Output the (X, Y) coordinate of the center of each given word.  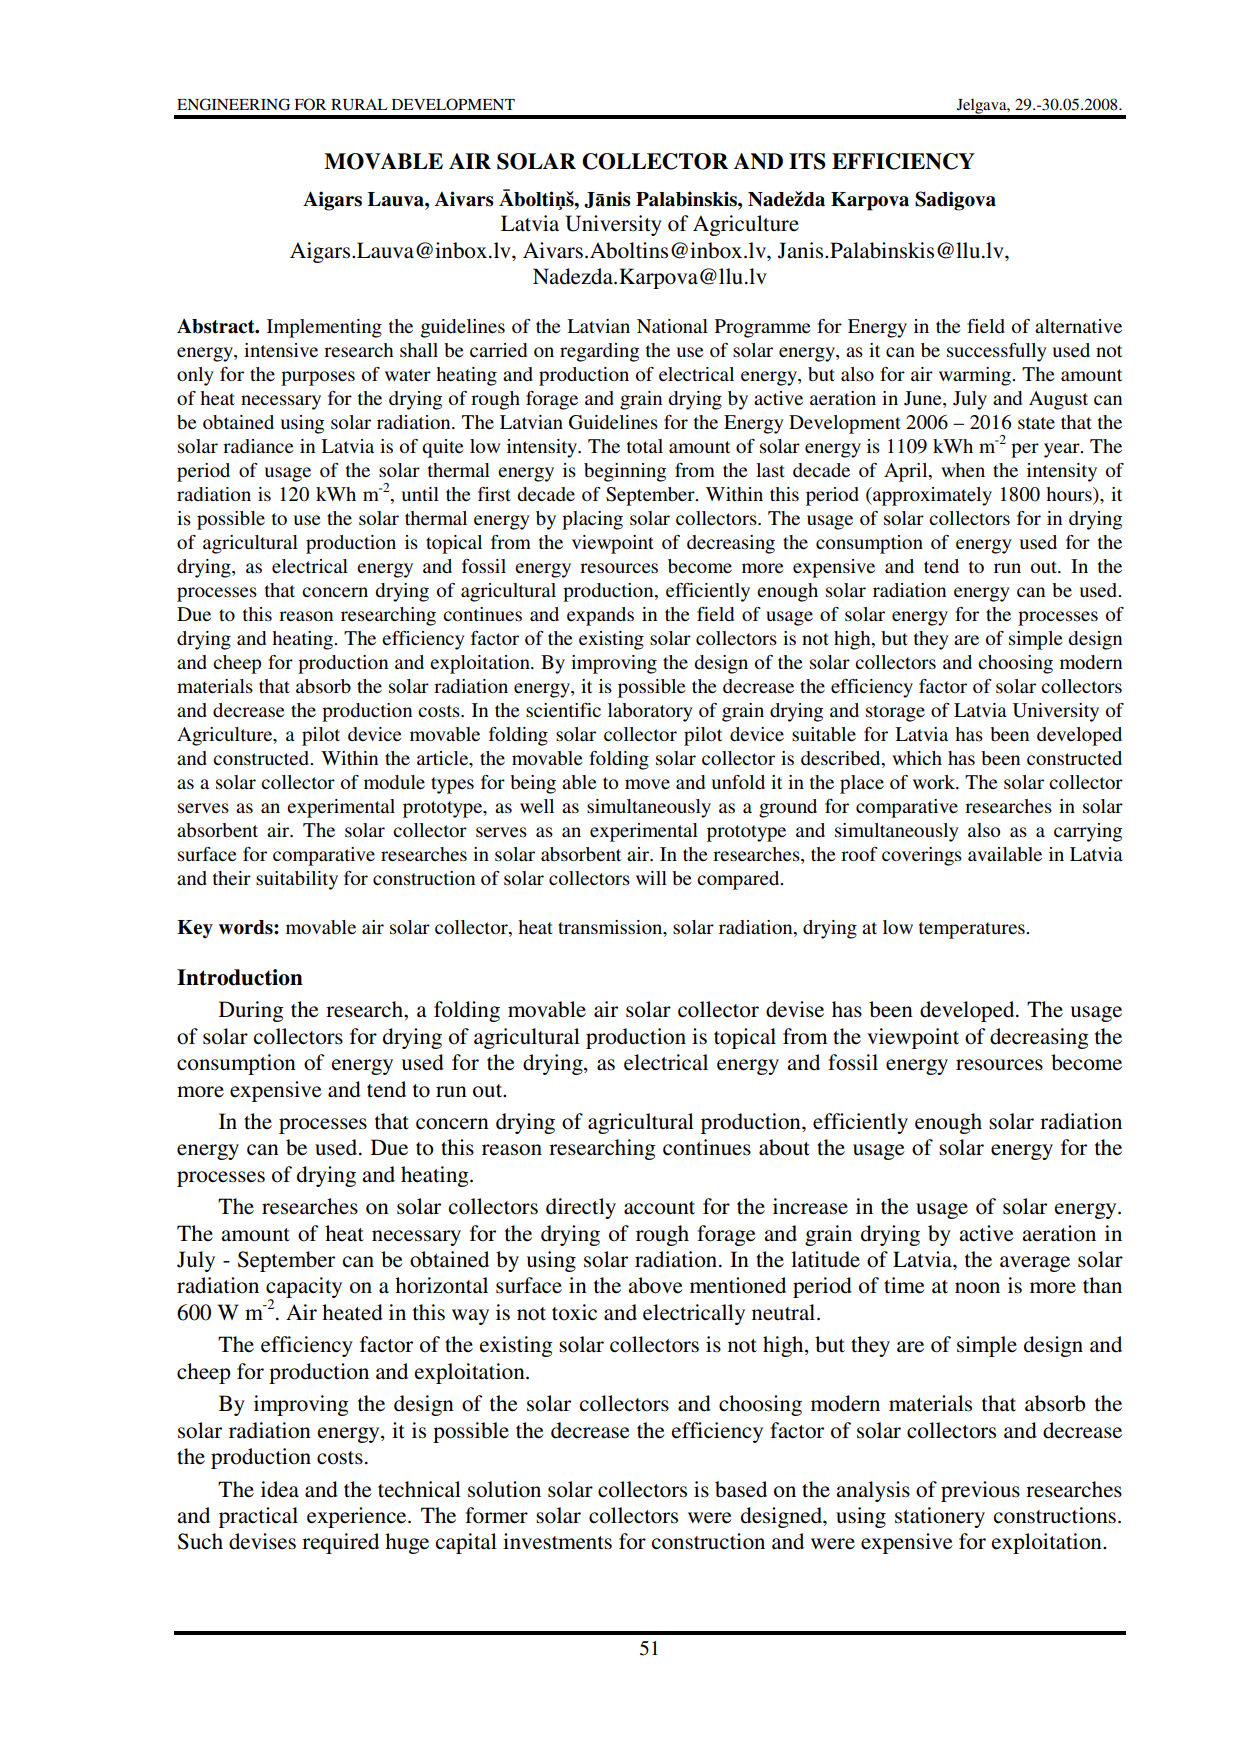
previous (980, 1491)
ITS (807, 161)
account (659, 1208)
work (935, 782)
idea (280, 1489)
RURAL (359, 105)
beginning (625, 472)
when (963, 470)
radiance (258, 446)
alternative (1078, 326)
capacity (304, 1289)
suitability (297, 880)
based (741, 1489)
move (647, 784)
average (1035, 1264)
